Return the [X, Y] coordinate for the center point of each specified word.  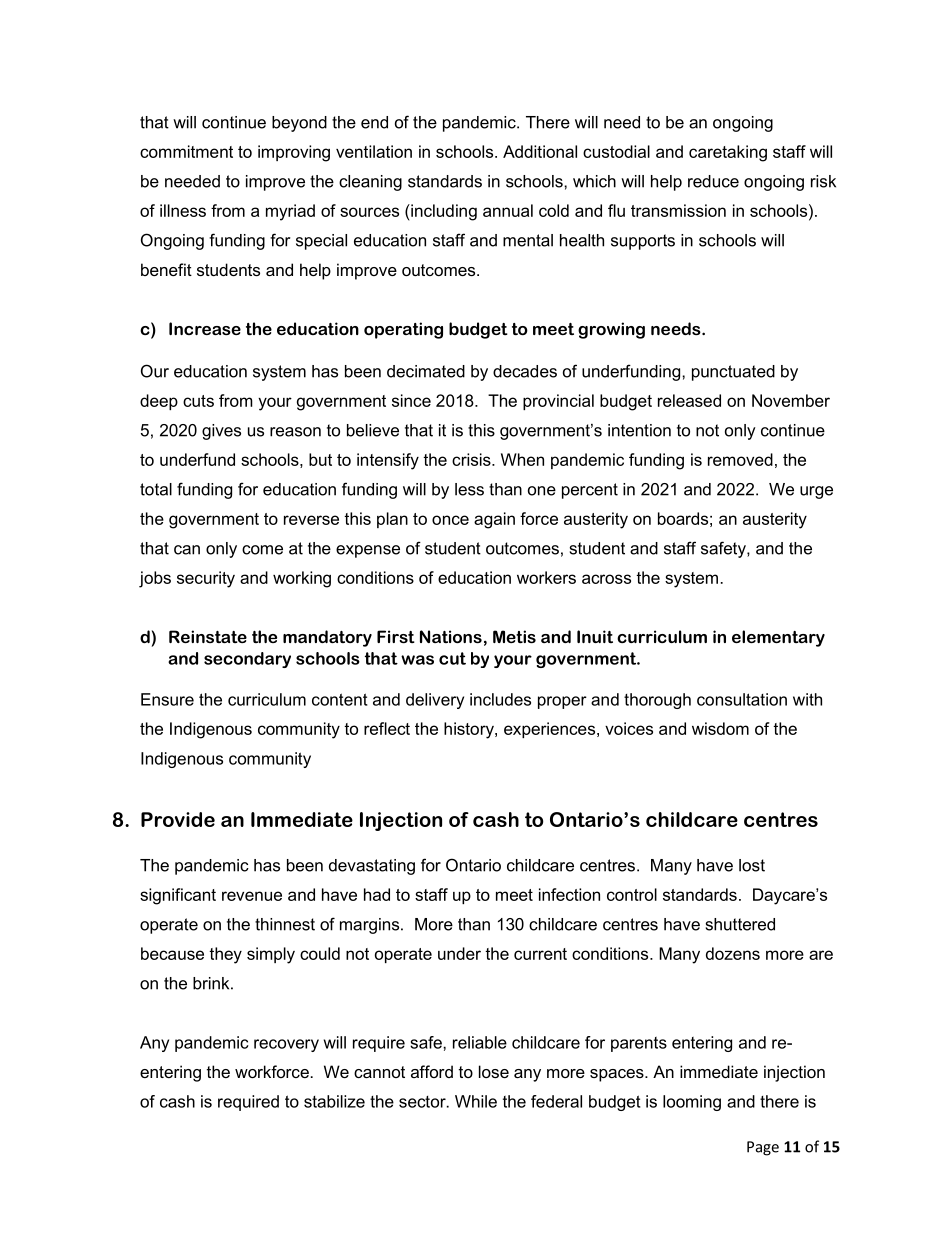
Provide [178, 819]
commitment [186, 151]
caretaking [728, 153]
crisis [472, 459]
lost [752, 865]
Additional [540, 151]
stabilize [334, 1101]
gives [221, 432]
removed [740, 459]
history [470, 730]
